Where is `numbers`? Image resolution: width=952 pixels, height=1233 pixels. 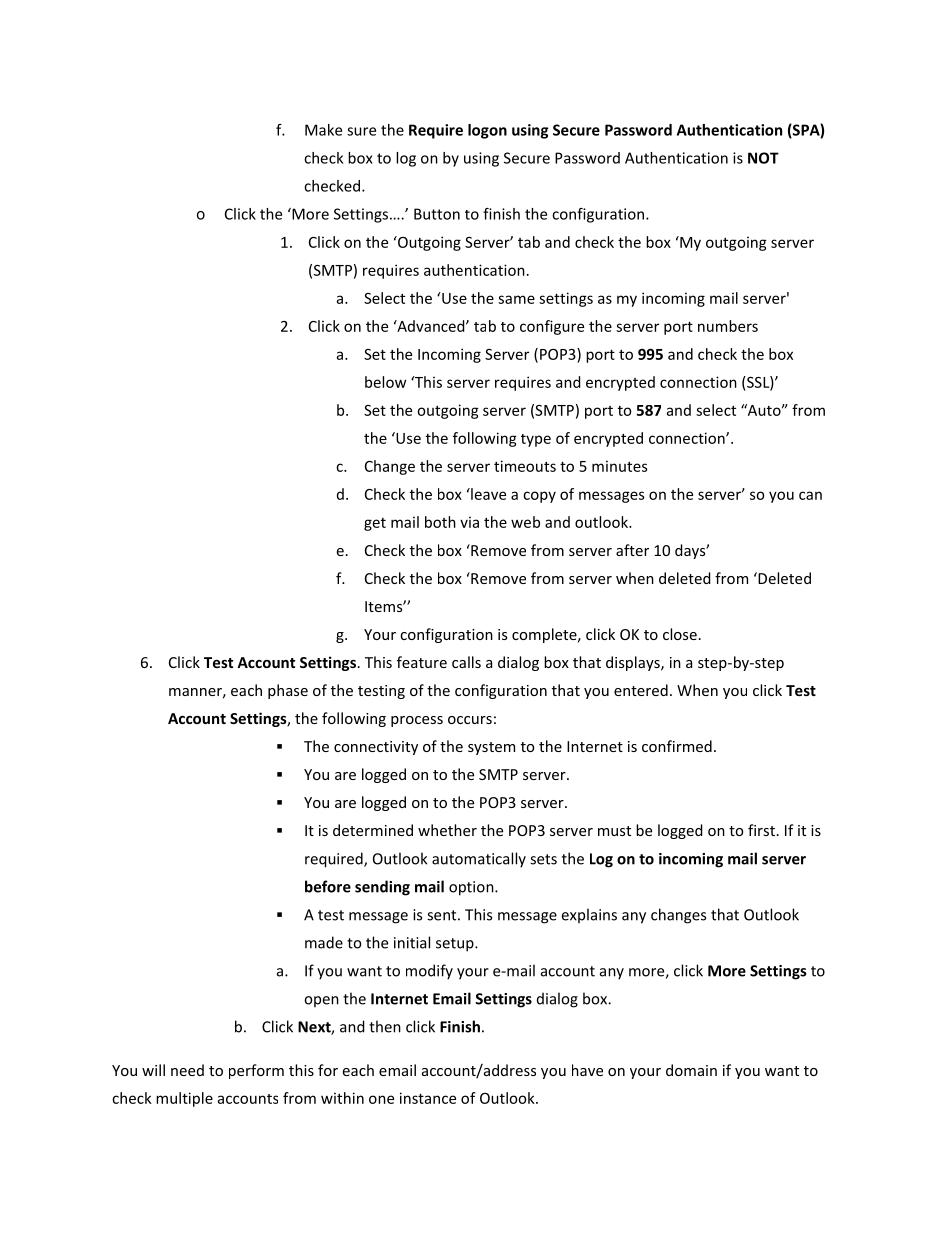
numbers is located at coordinates (728, 326).
